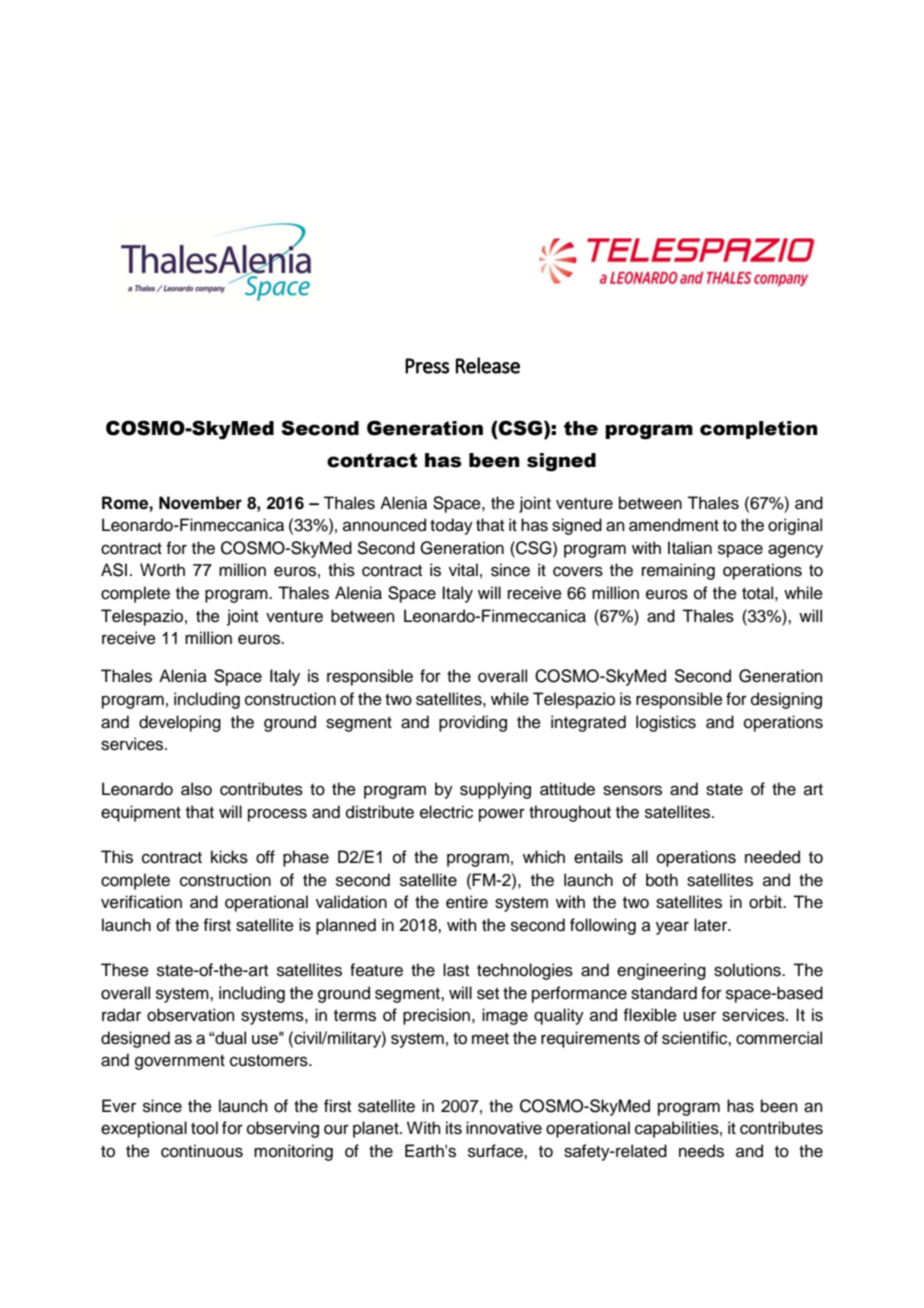 Image resolution: width=924 pixels, height=1308 pixels. Describe the element at coordinates (467, 902) in the document. I see `entire` at that location.
